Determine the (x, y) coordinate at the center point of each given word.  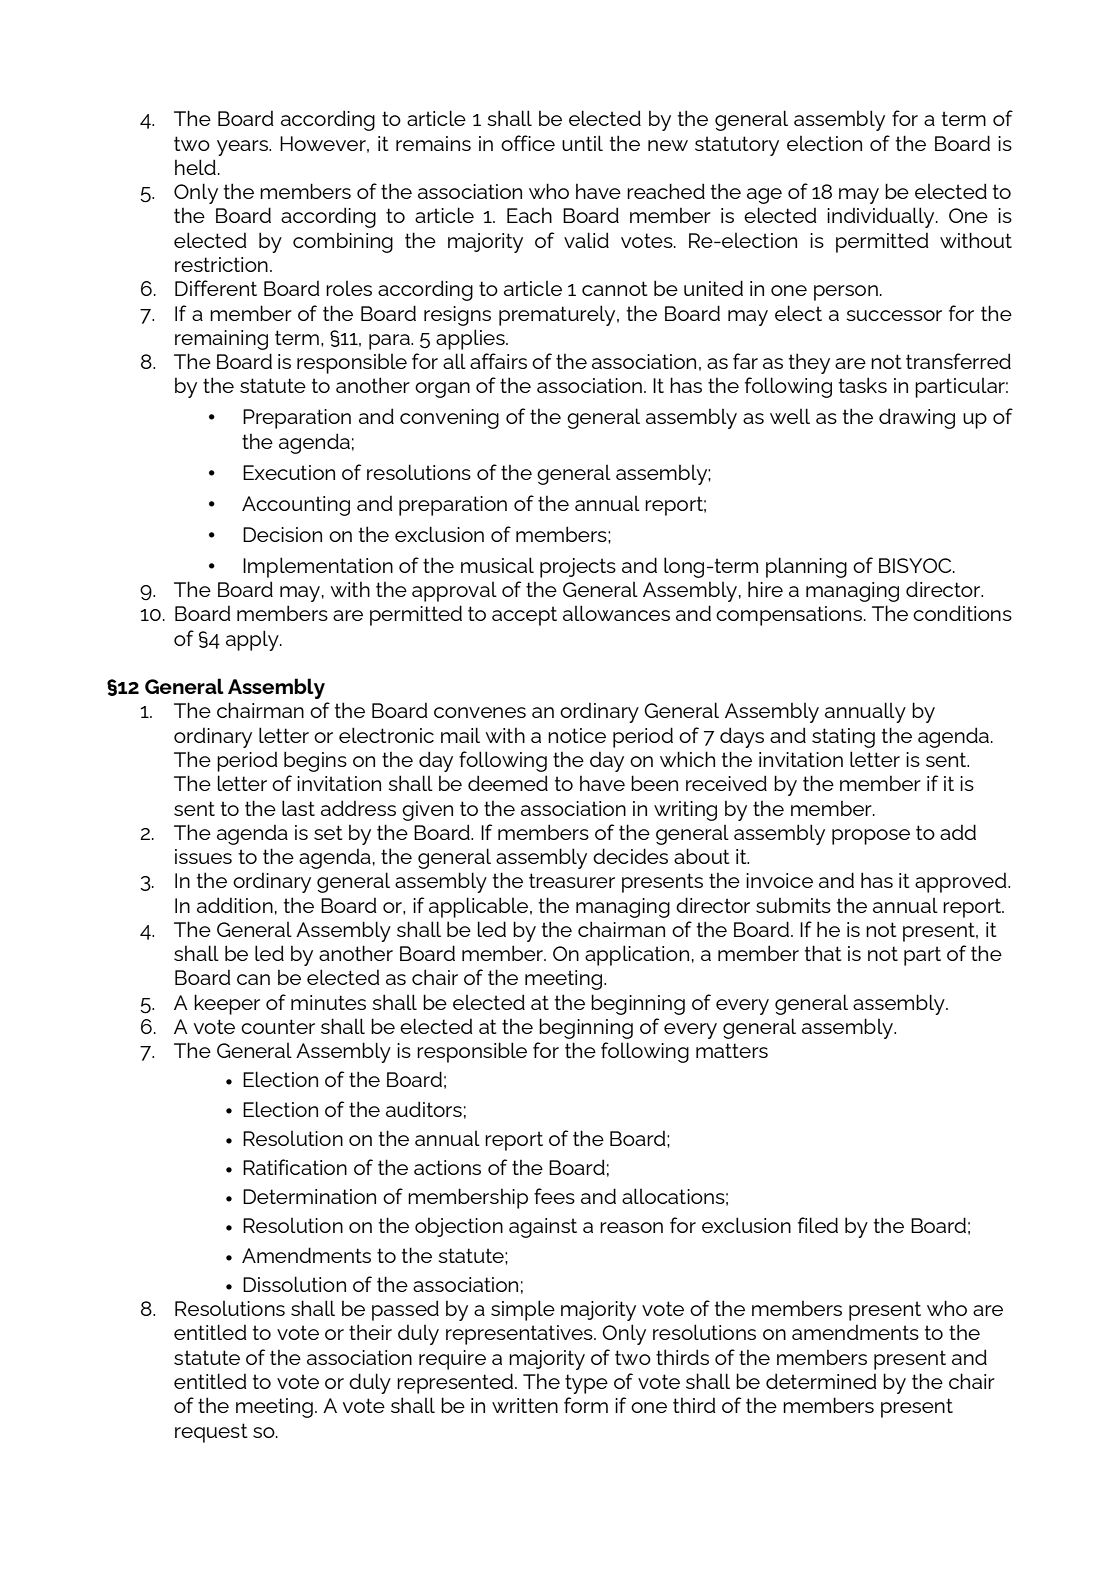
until (582, 143)
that (823, 953)
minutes (328, 1002)
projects (578, 568)
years (243, 148)
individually (882, 217)
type (586, 1384)
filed (818, 1225)
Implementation (318, 567)
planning (806, 567)
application (637, 955)
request (211, 1433)
